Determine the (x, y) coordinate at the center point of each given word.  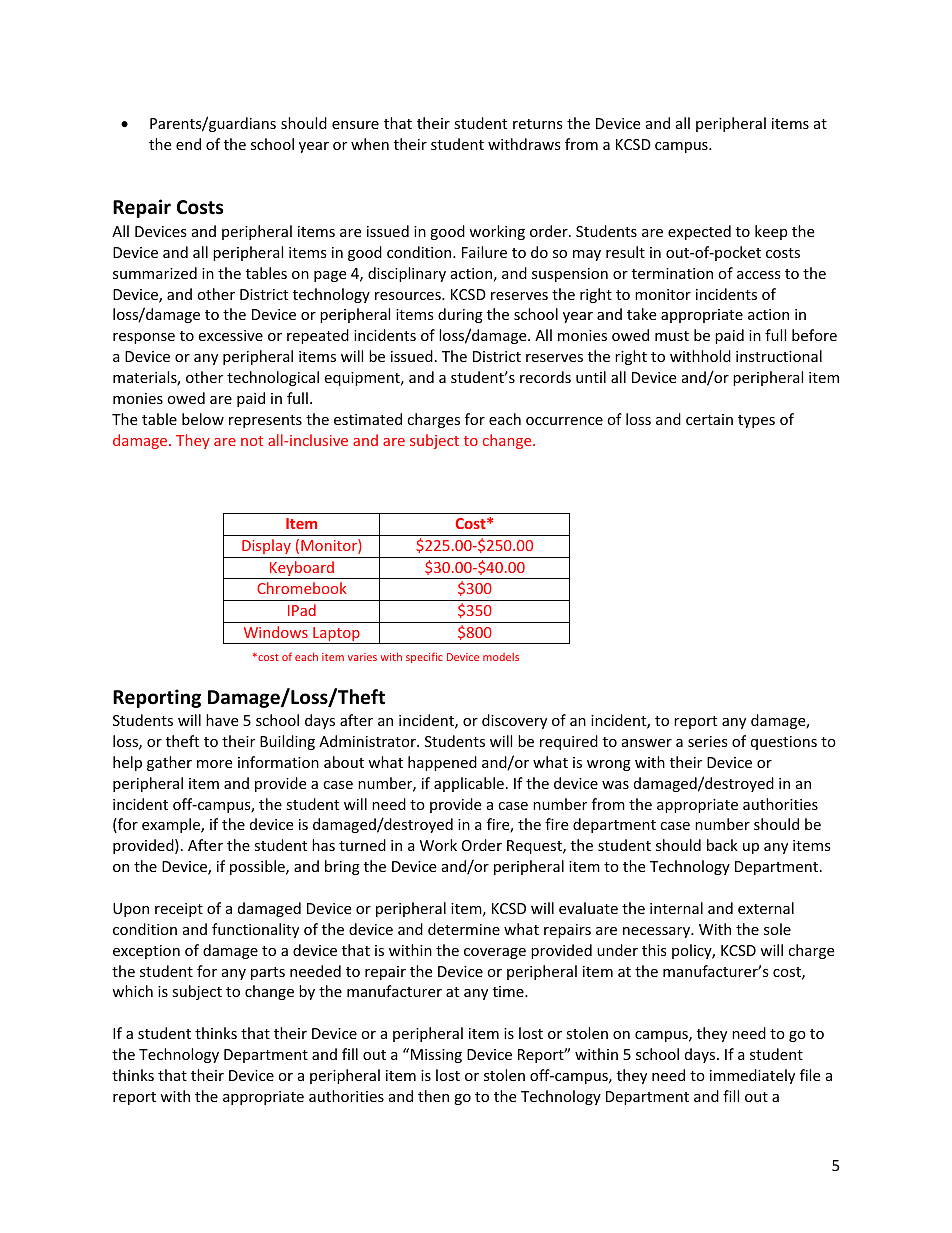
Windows (276, 632)
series (708, 741)
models (501, 657)
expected (699, 232)
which (132, 991)
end (188, 144)
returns (538, 124)
